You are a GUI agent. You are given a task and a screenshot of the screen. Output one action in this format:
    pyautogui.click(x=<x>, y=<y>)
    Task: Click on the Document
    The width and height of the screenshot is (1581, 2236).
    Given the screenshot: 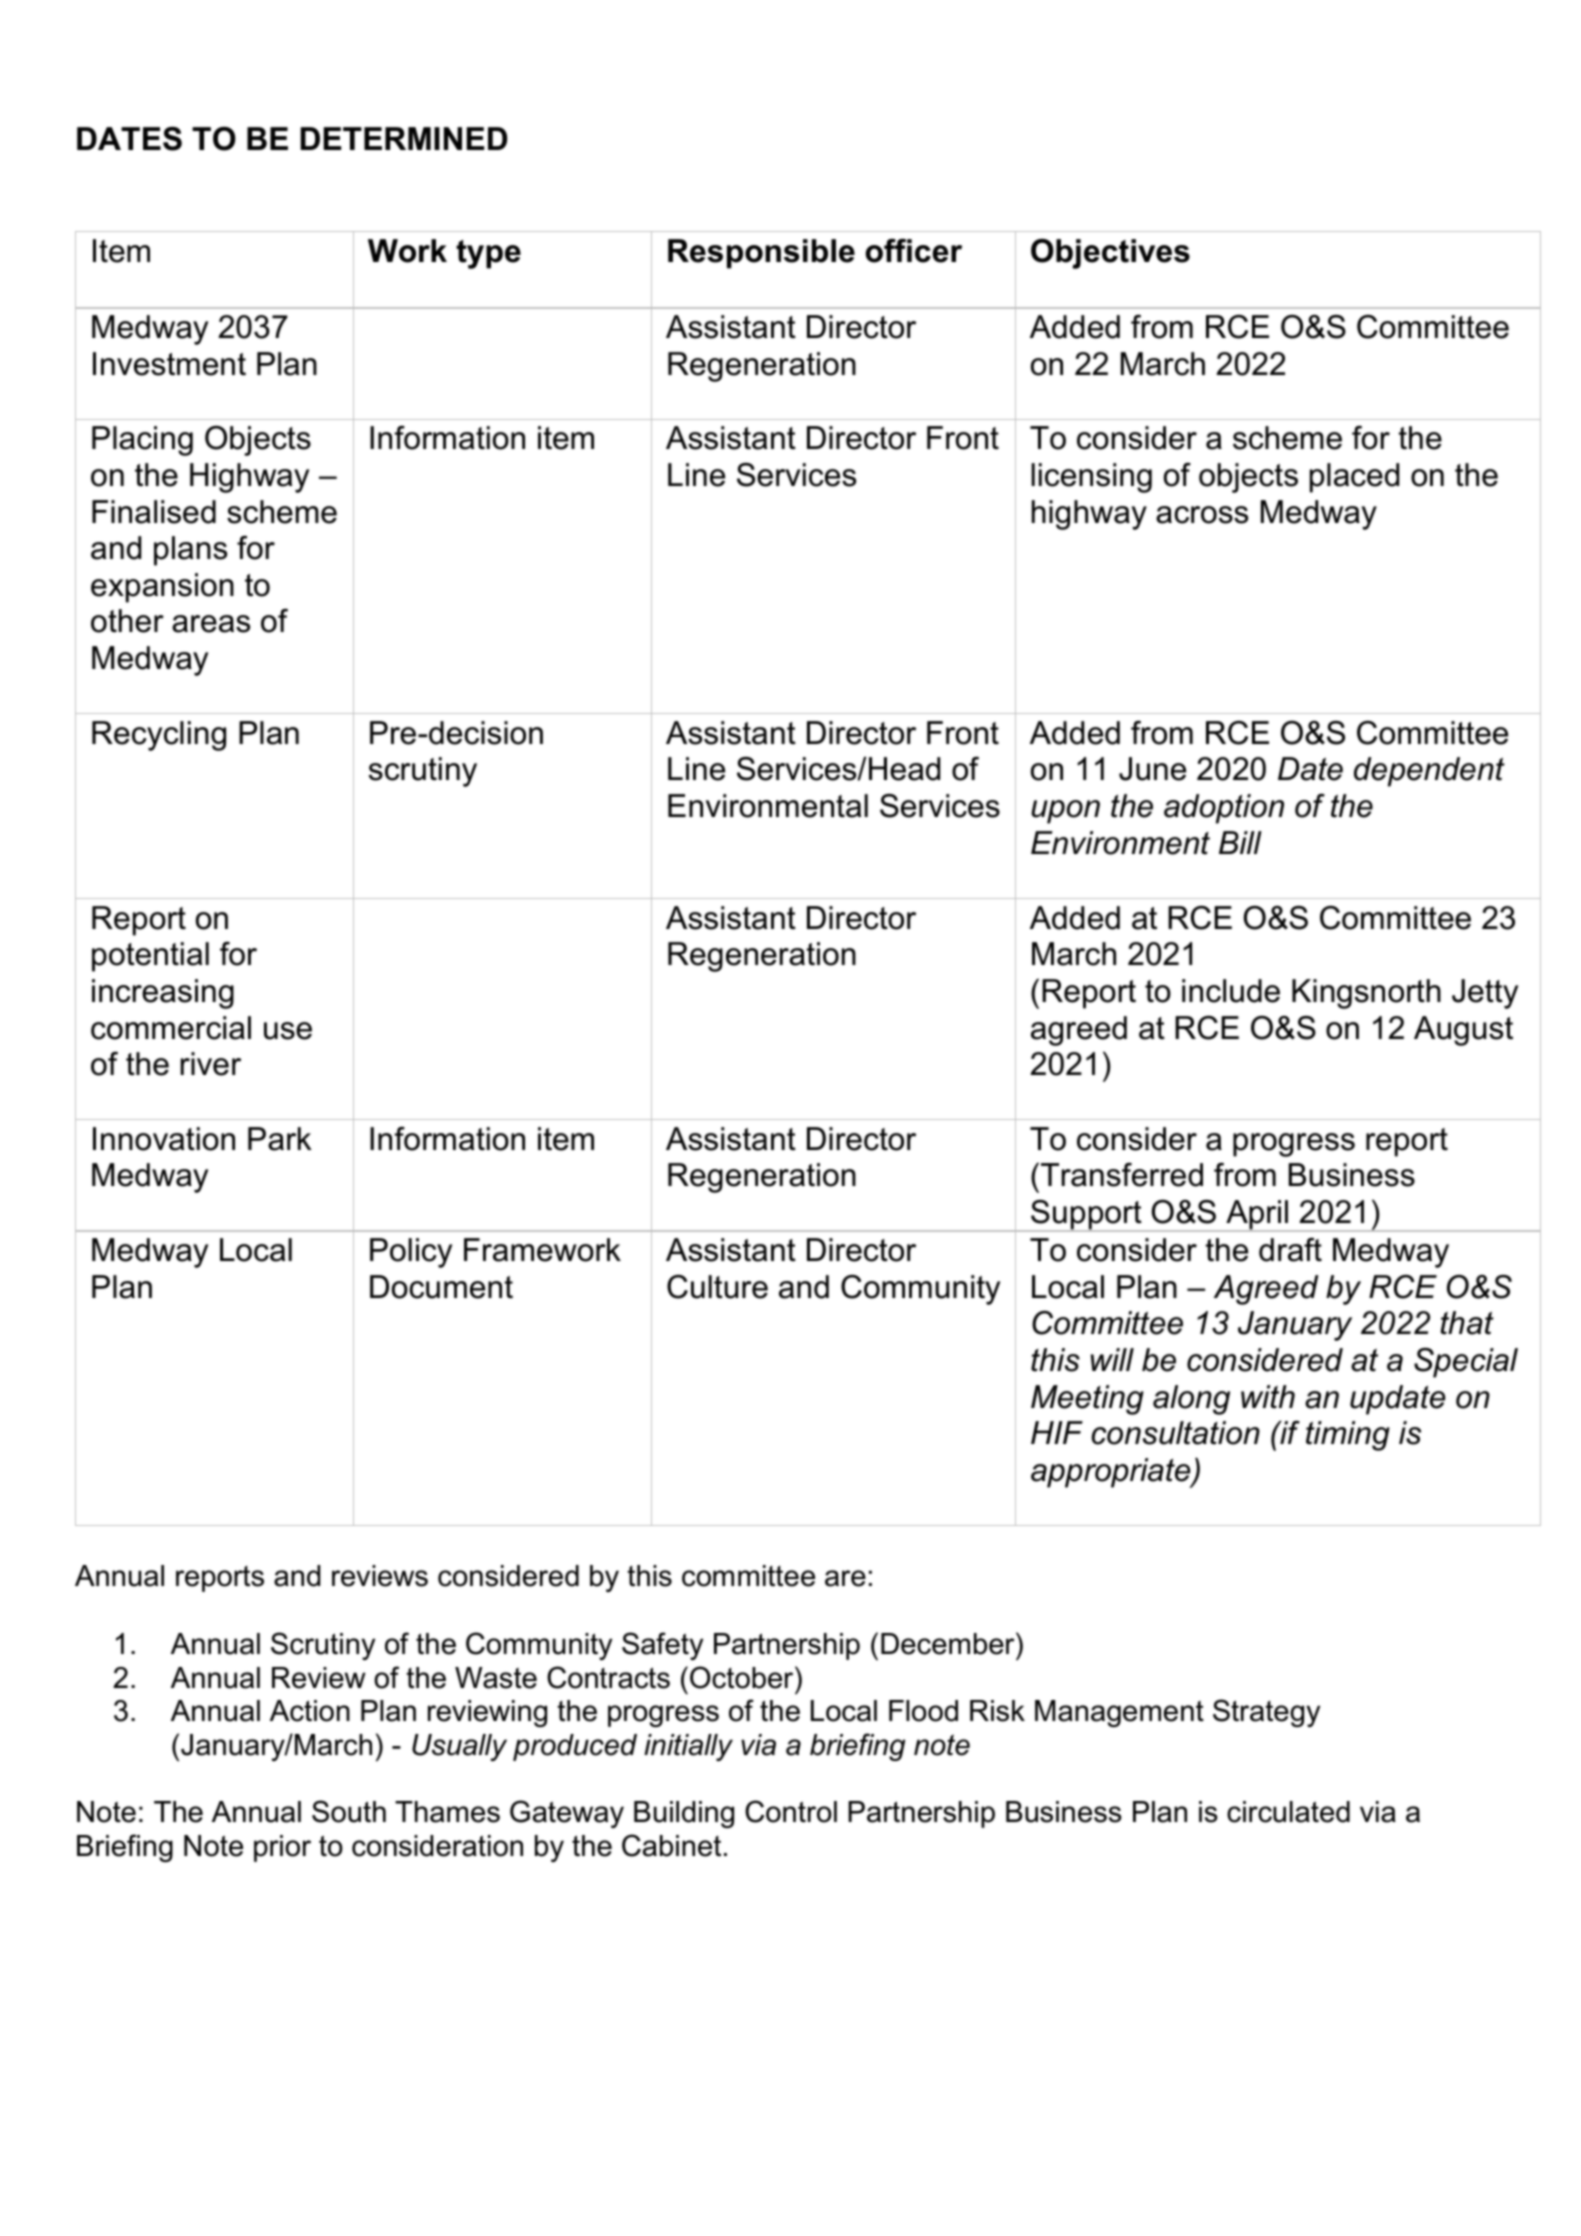 What is the action you would take?
    pyautogui.click(x=441, y=1287)
